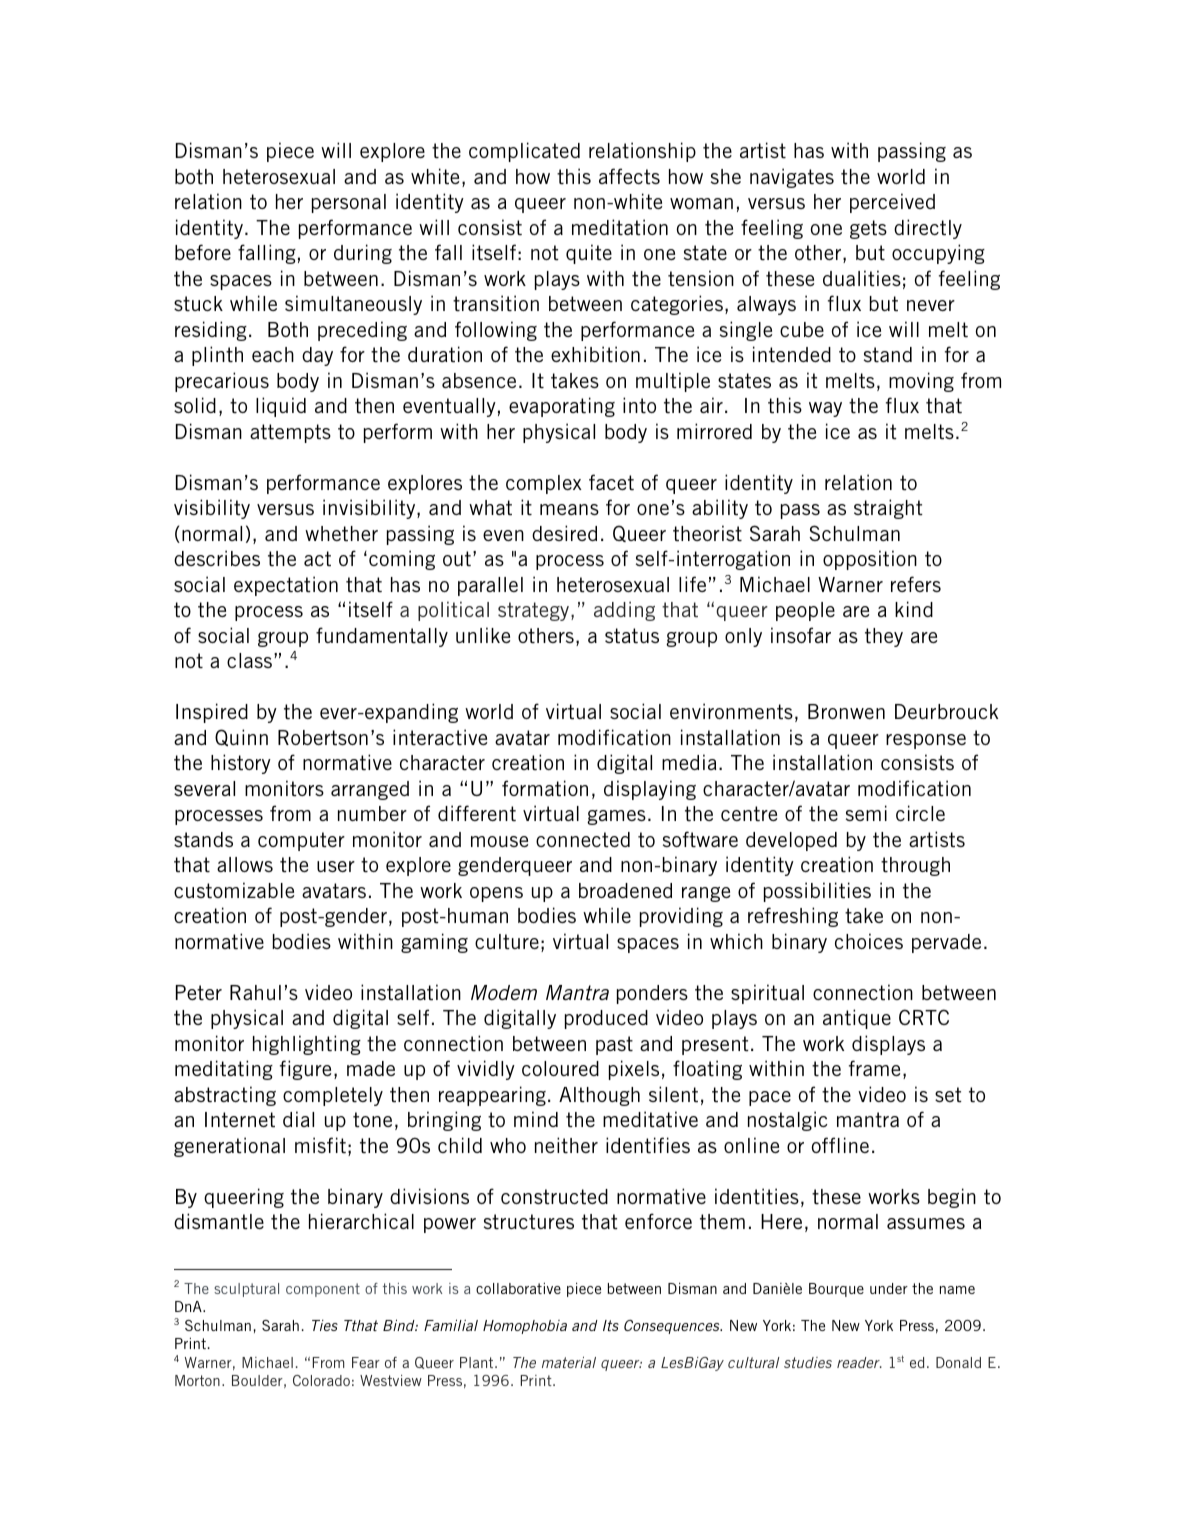 The height and width of the screenshot is (1530, 1182). Describe the element at coordinates (545, 788) in the screenshot. I see `formation` at that location.
